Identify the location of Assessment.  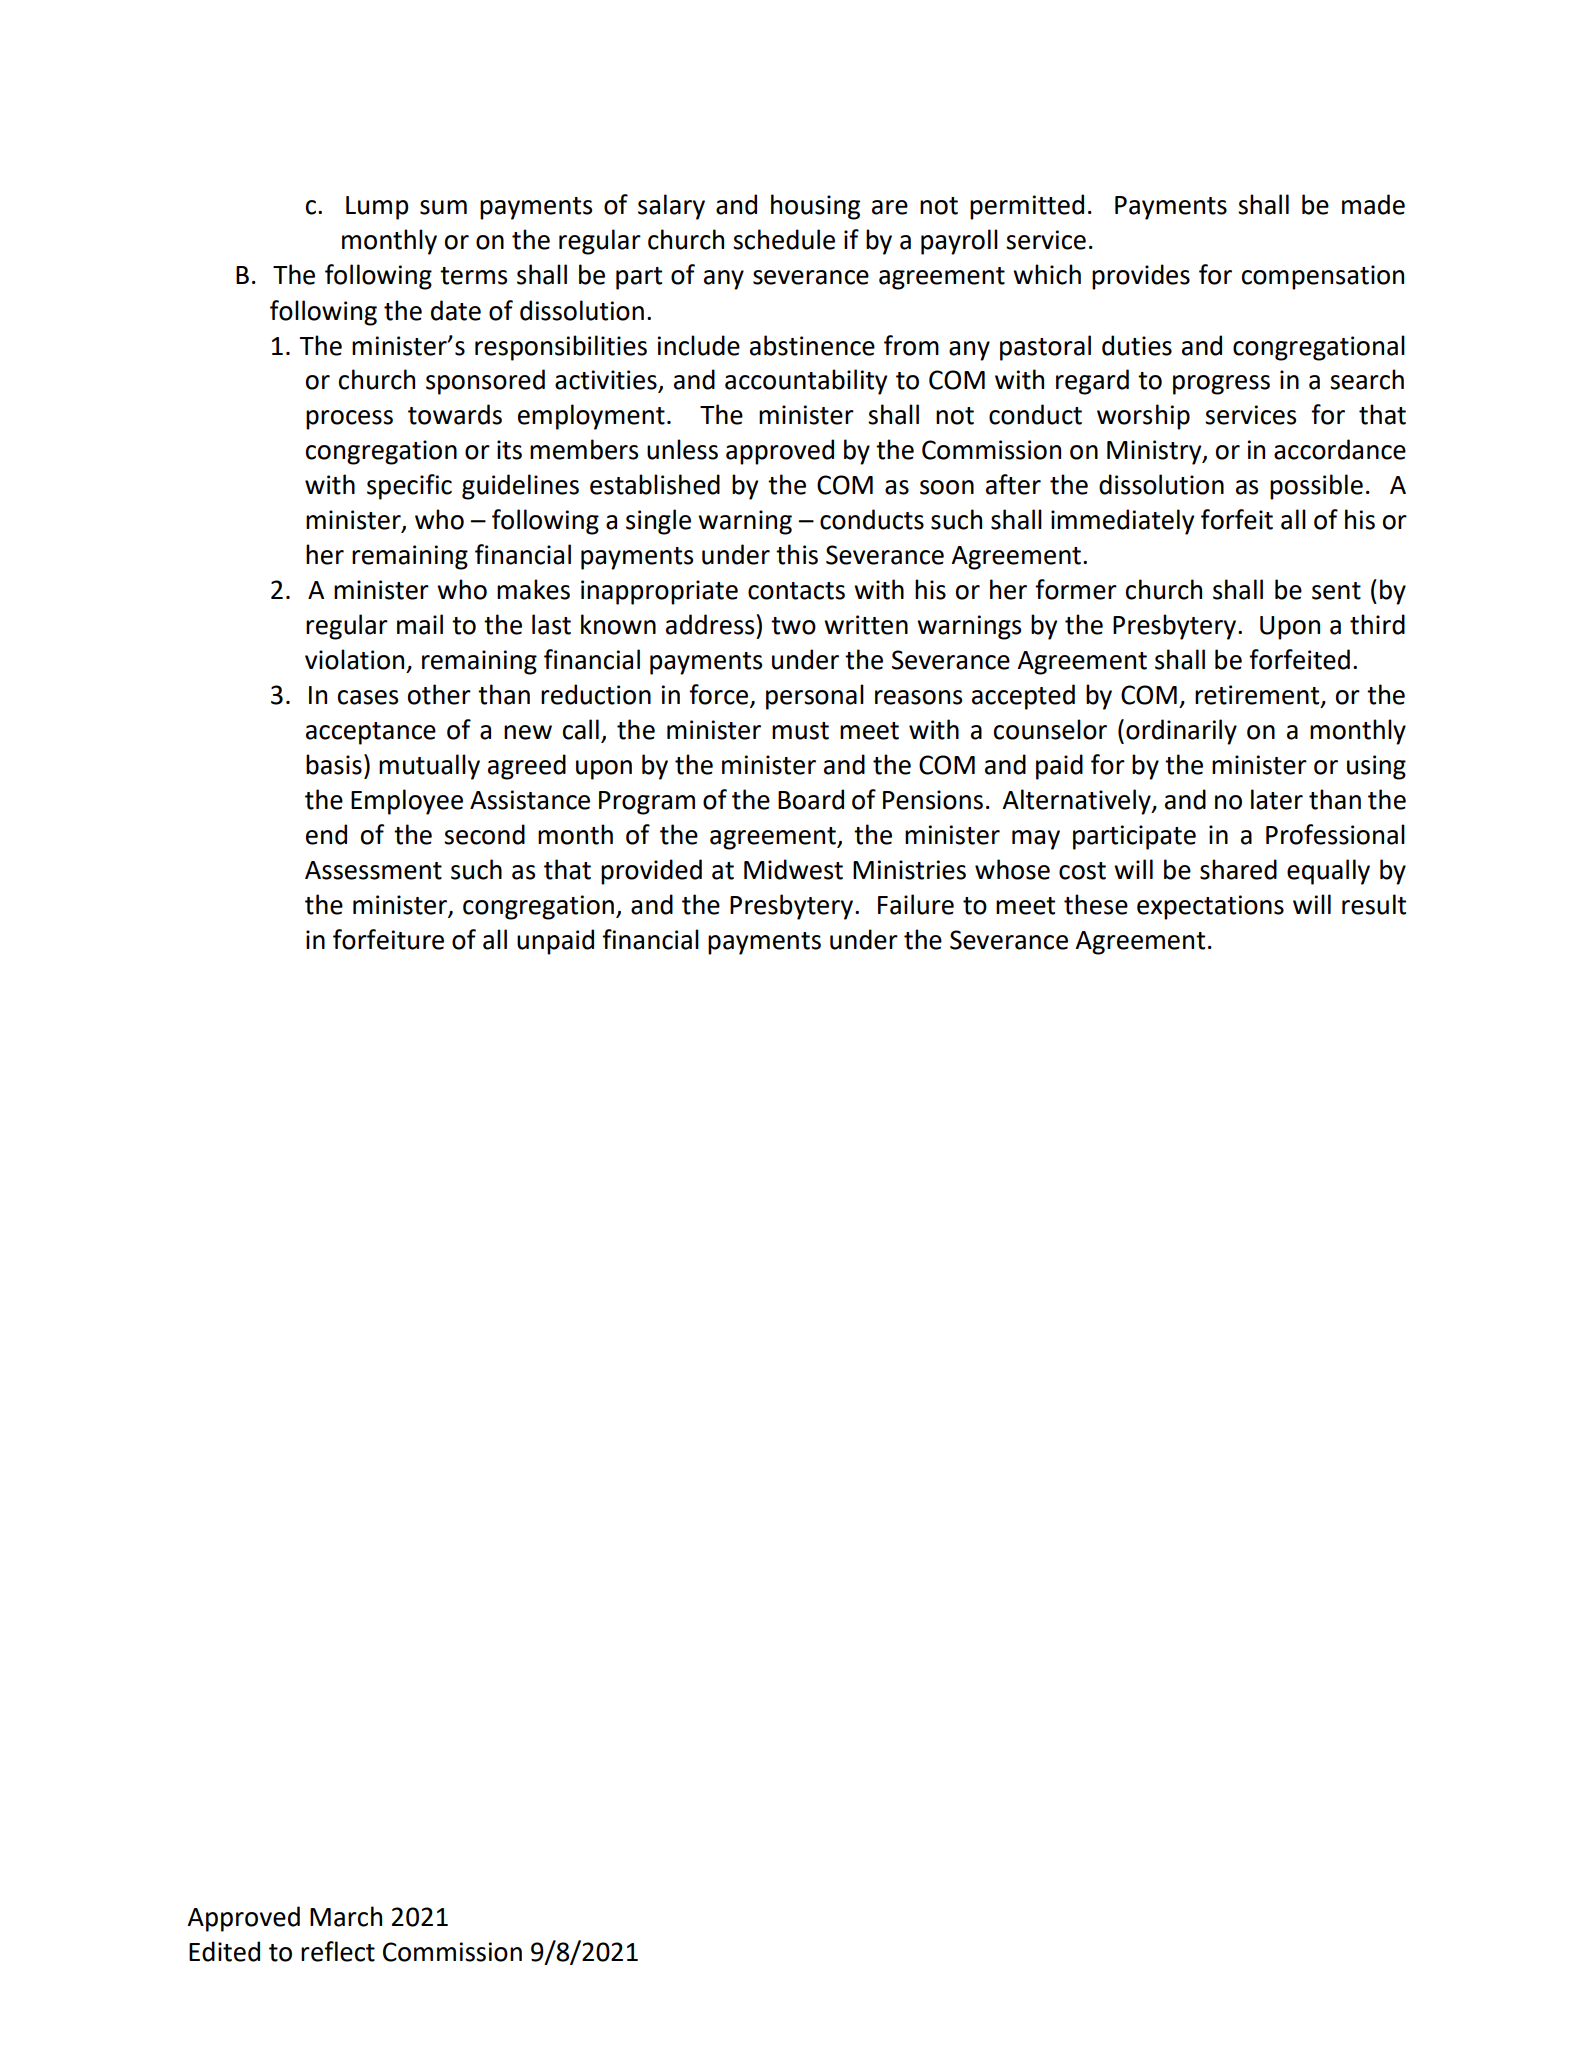
(373, 870).
